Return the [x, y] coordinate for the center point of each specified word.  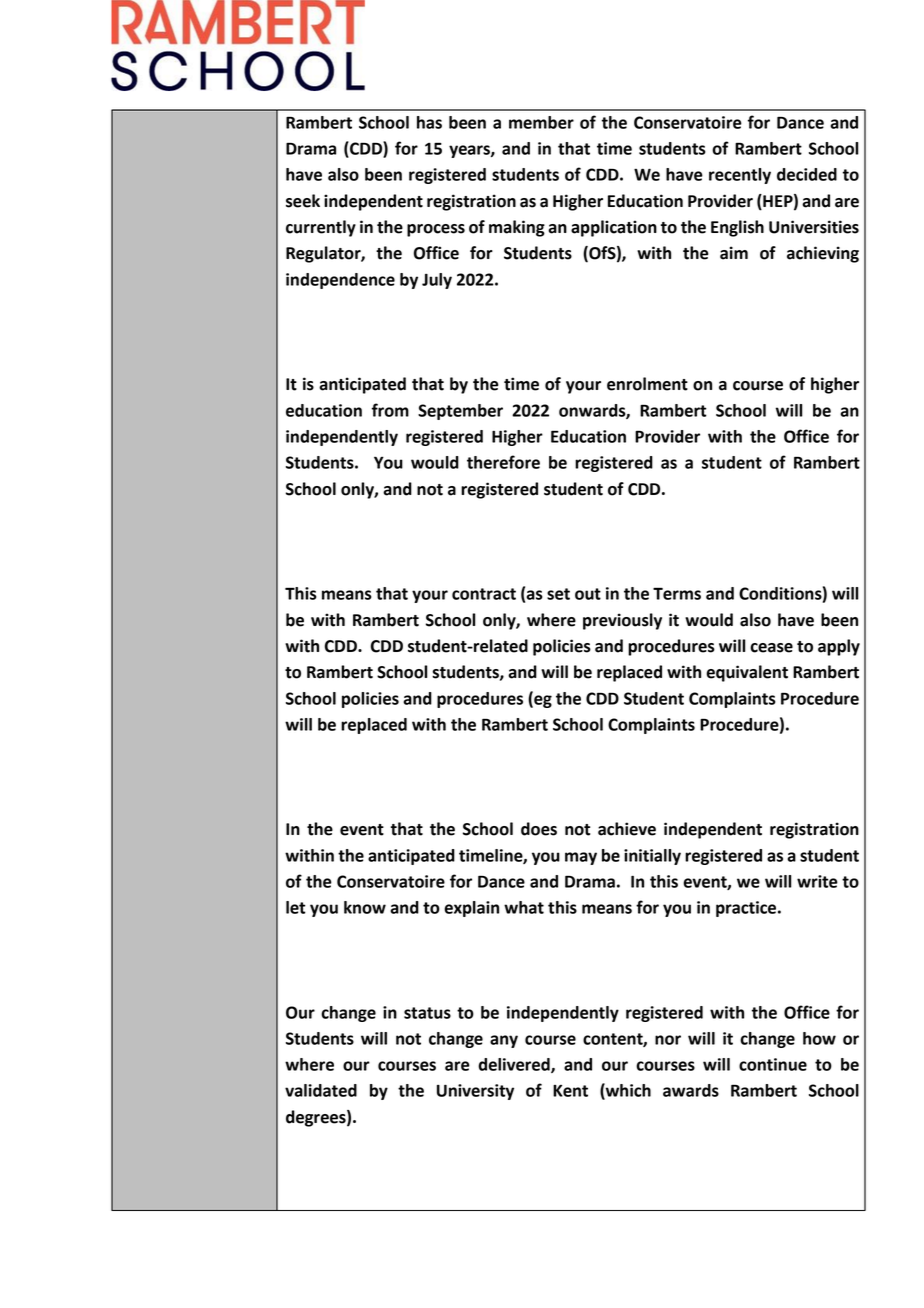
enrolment [647, 384]
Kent [570, 1091]
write [817, 881]
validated [321, 1090]
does [539, 829]
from [390, 410]
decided [807, 174]
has [429, 122]
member [541, 122]
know [365, 907]
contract [484, 594]
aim [734, 253]
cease [771, 648]
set [558, 594]
